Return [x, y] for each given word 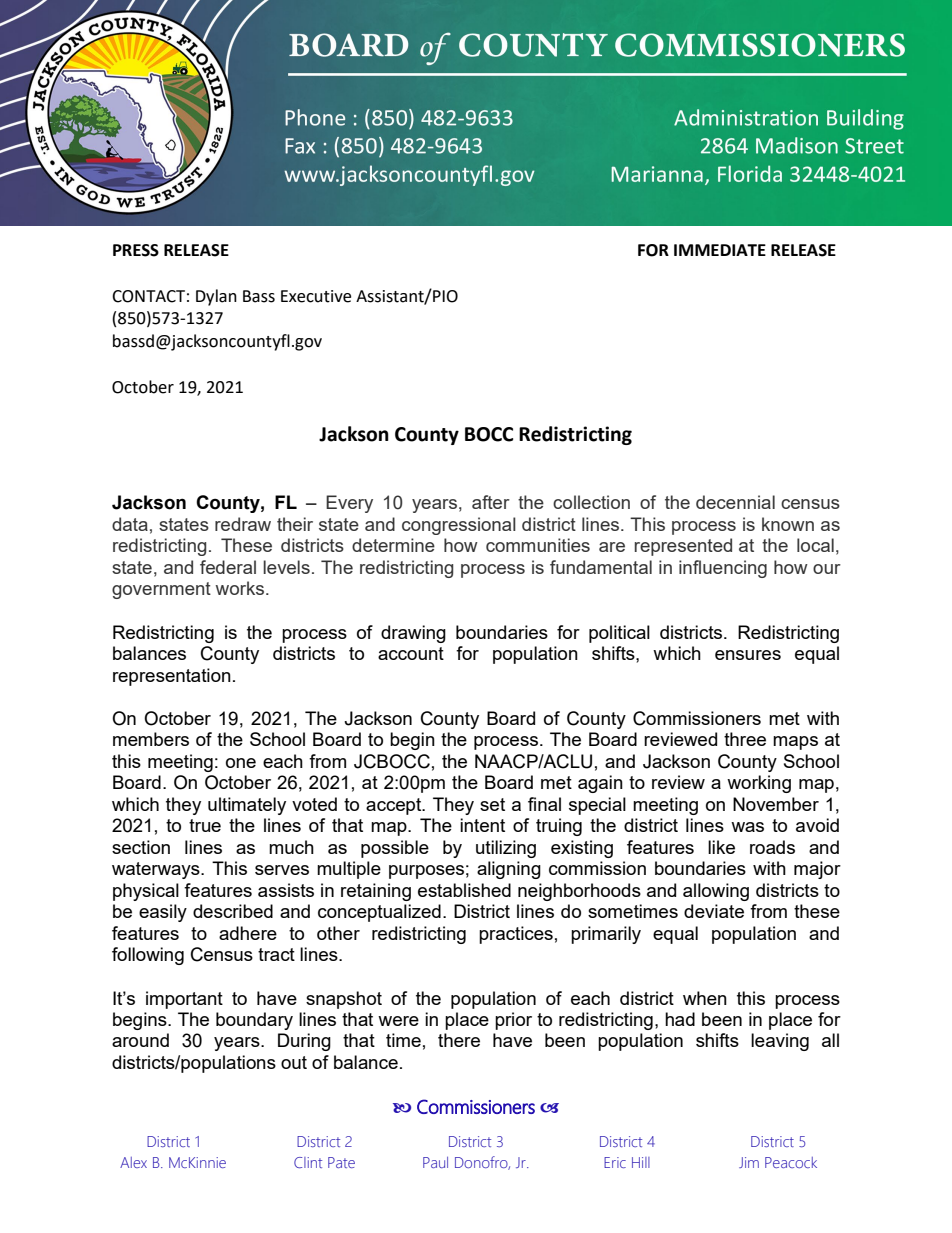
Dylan [216, 297]
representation [172, 677]
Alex [133, 1162]
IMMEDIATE [720, 250]
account [411, 653]
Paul [435, 1162]
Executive [316, 296]
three [745, 739]
